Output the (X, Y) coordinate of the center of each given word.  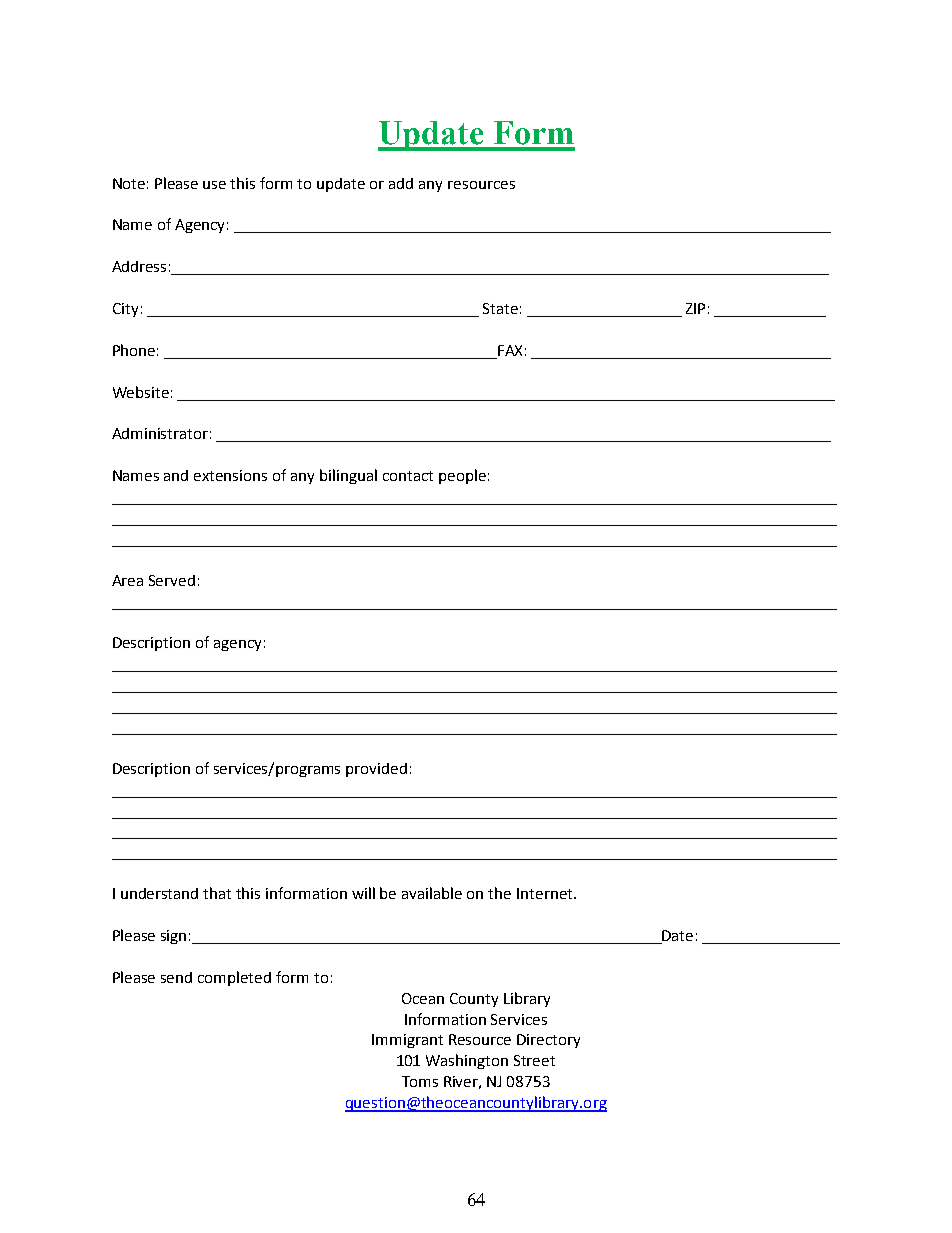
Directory (548, 1041)
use (214, 185)
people (462, 476)
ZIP (695, 308)
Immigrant (407, 1041)
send (176, 977)
